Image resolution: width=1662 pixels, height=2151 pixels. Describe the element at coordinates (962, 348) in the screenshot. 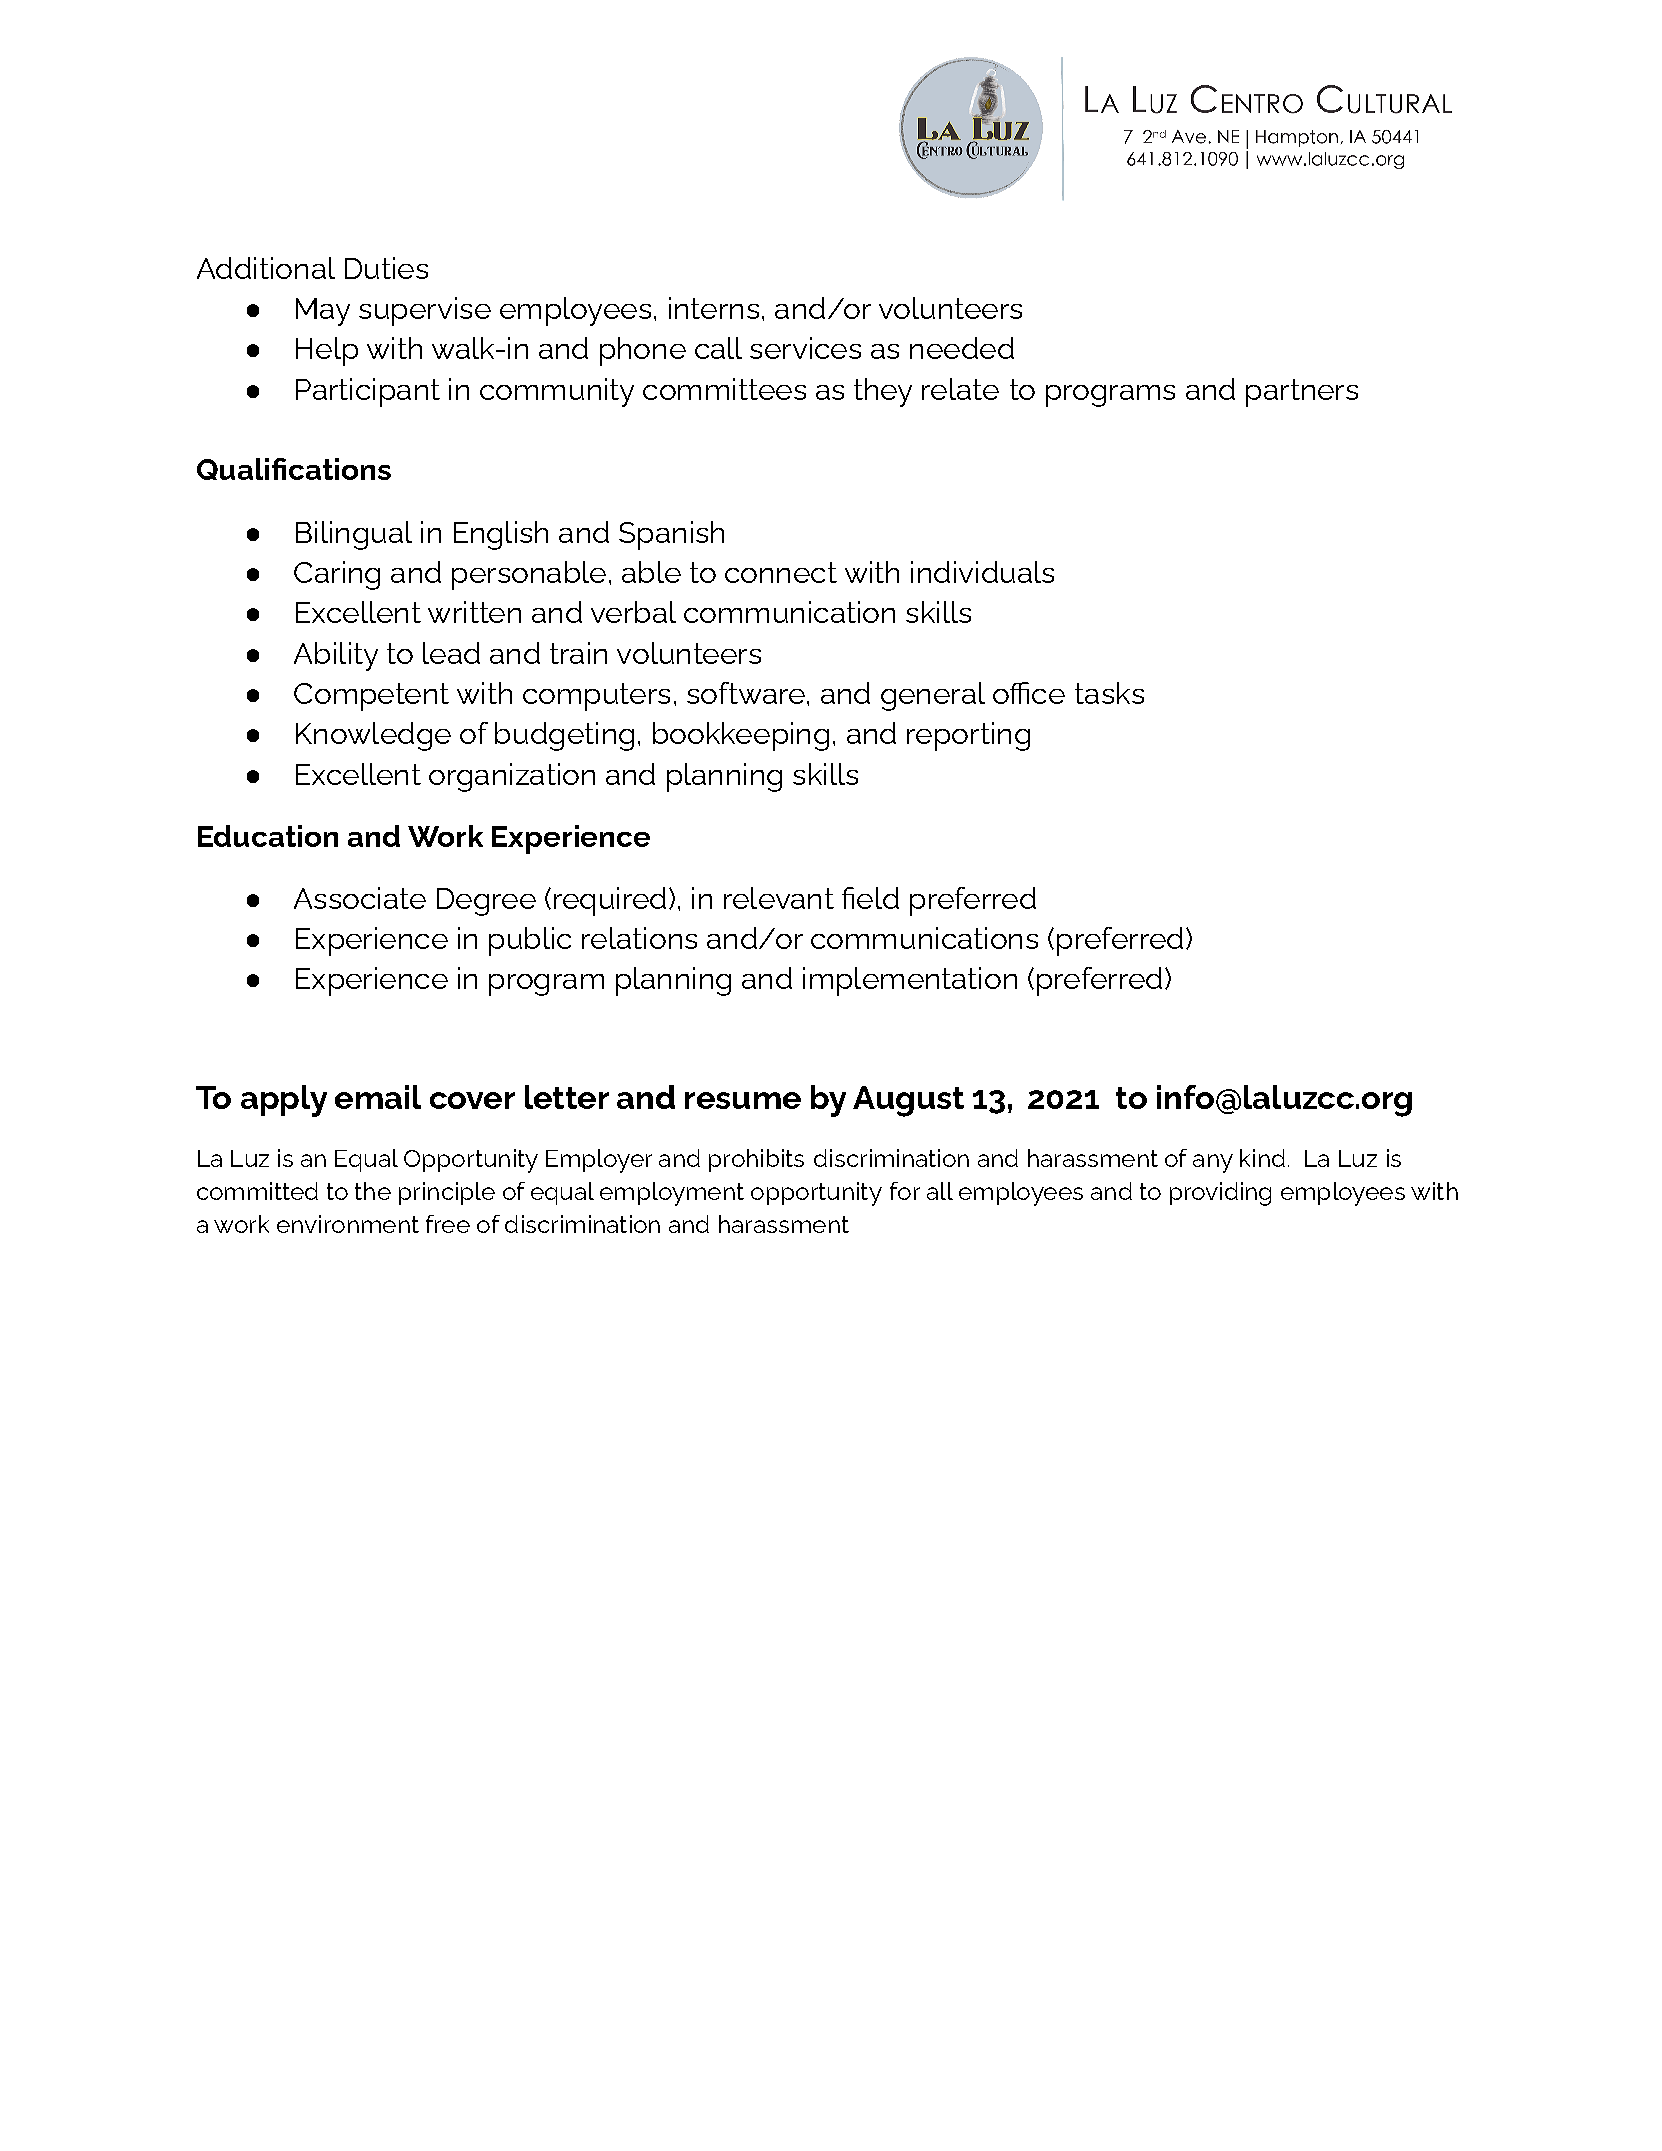

I see `needed` at that location.
